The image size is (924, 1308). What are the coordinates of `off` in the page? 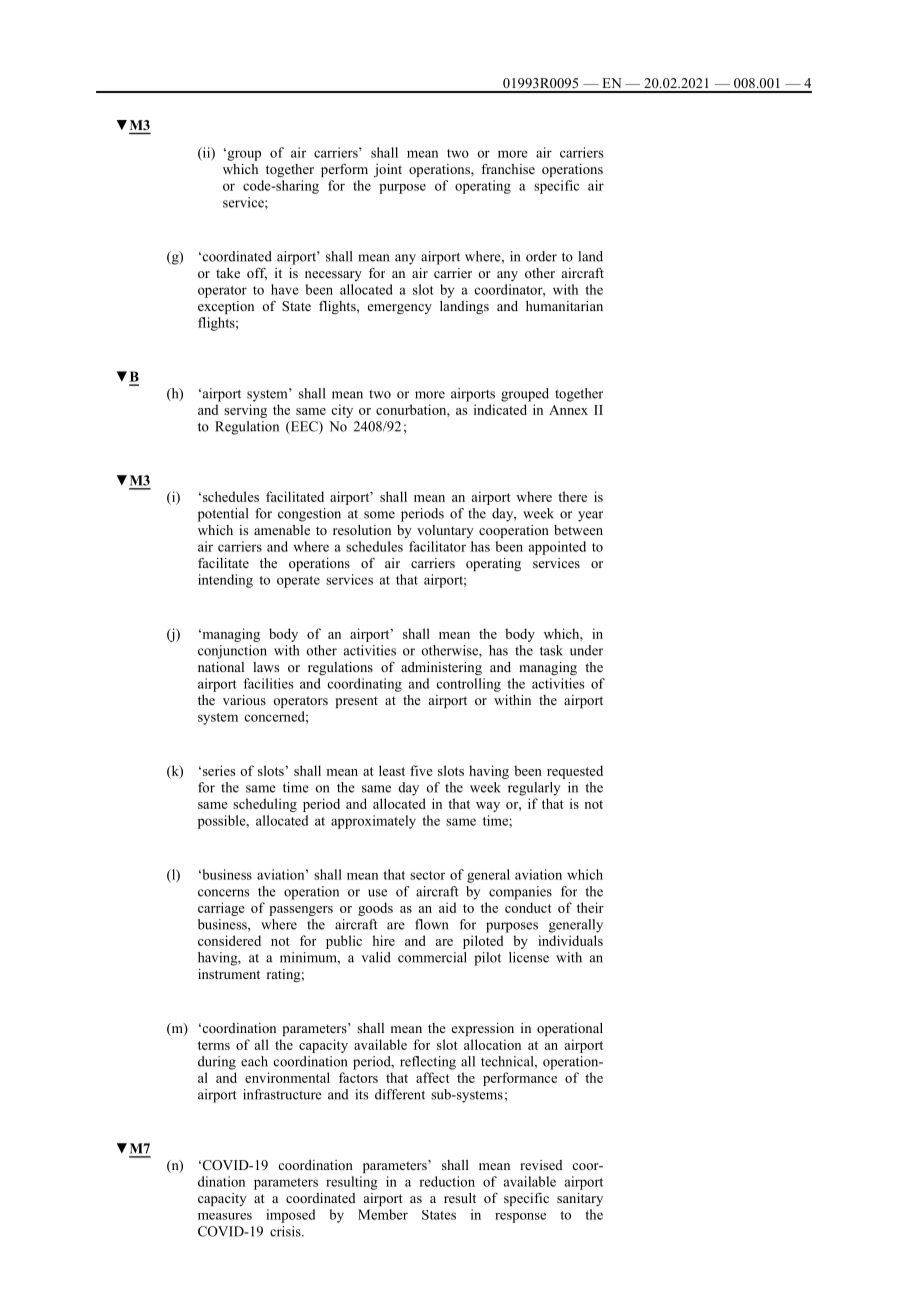 It's located at (257, 274).
